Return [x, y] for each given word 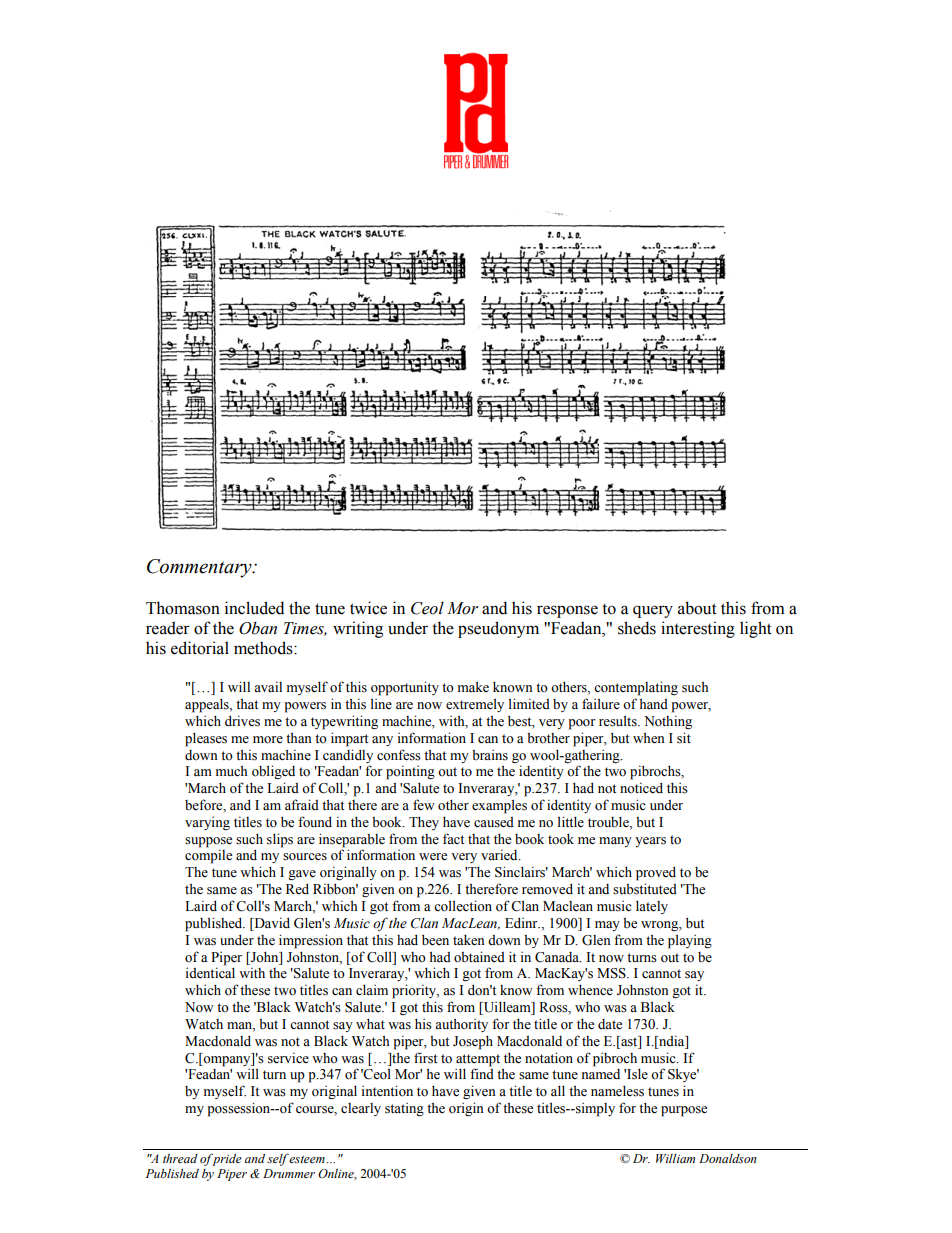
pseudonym [498, 629]
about [697, 608]
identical [210, 972]
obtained [479, 957]
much [232, 770]
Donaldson [728, 1158]
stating [404, 1110]
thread [180, 1158]
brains [490, 755]
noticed [641, 788]
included [254, 608]
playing [690, 941]
